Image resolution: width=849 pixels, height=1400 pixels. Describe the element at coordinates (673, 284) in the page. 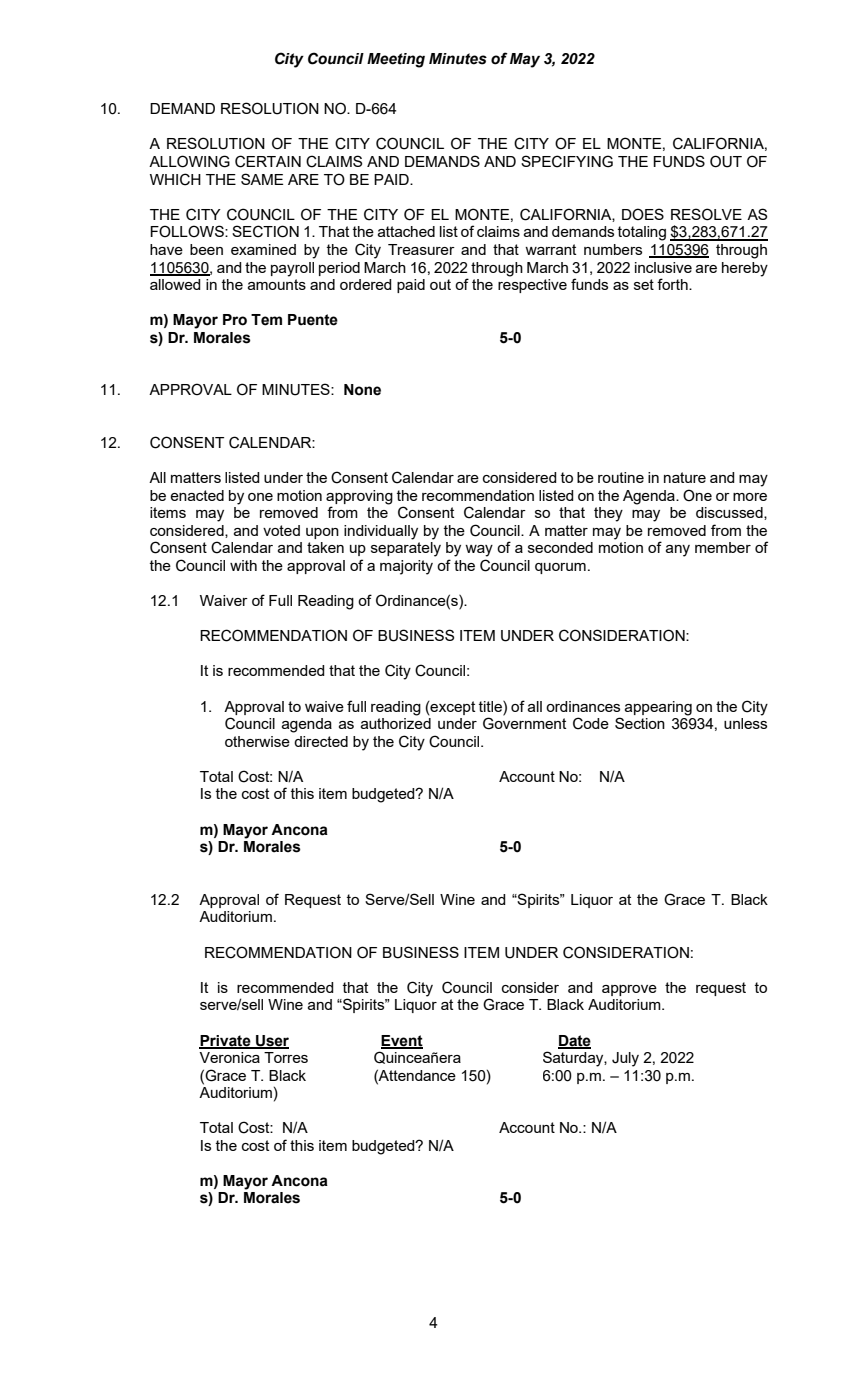

I see `forth` at that location.
